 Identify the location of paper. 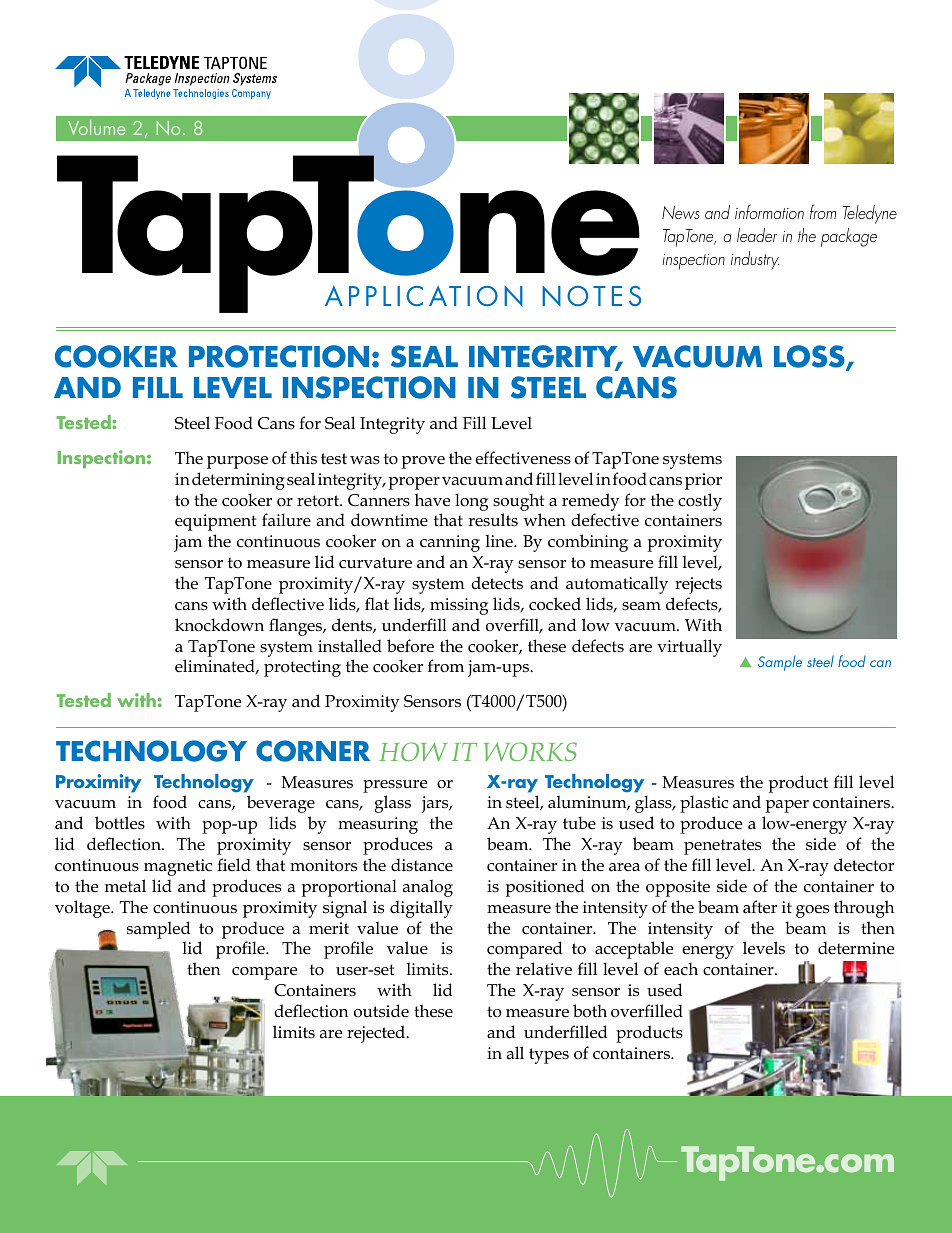
(787, 806).
